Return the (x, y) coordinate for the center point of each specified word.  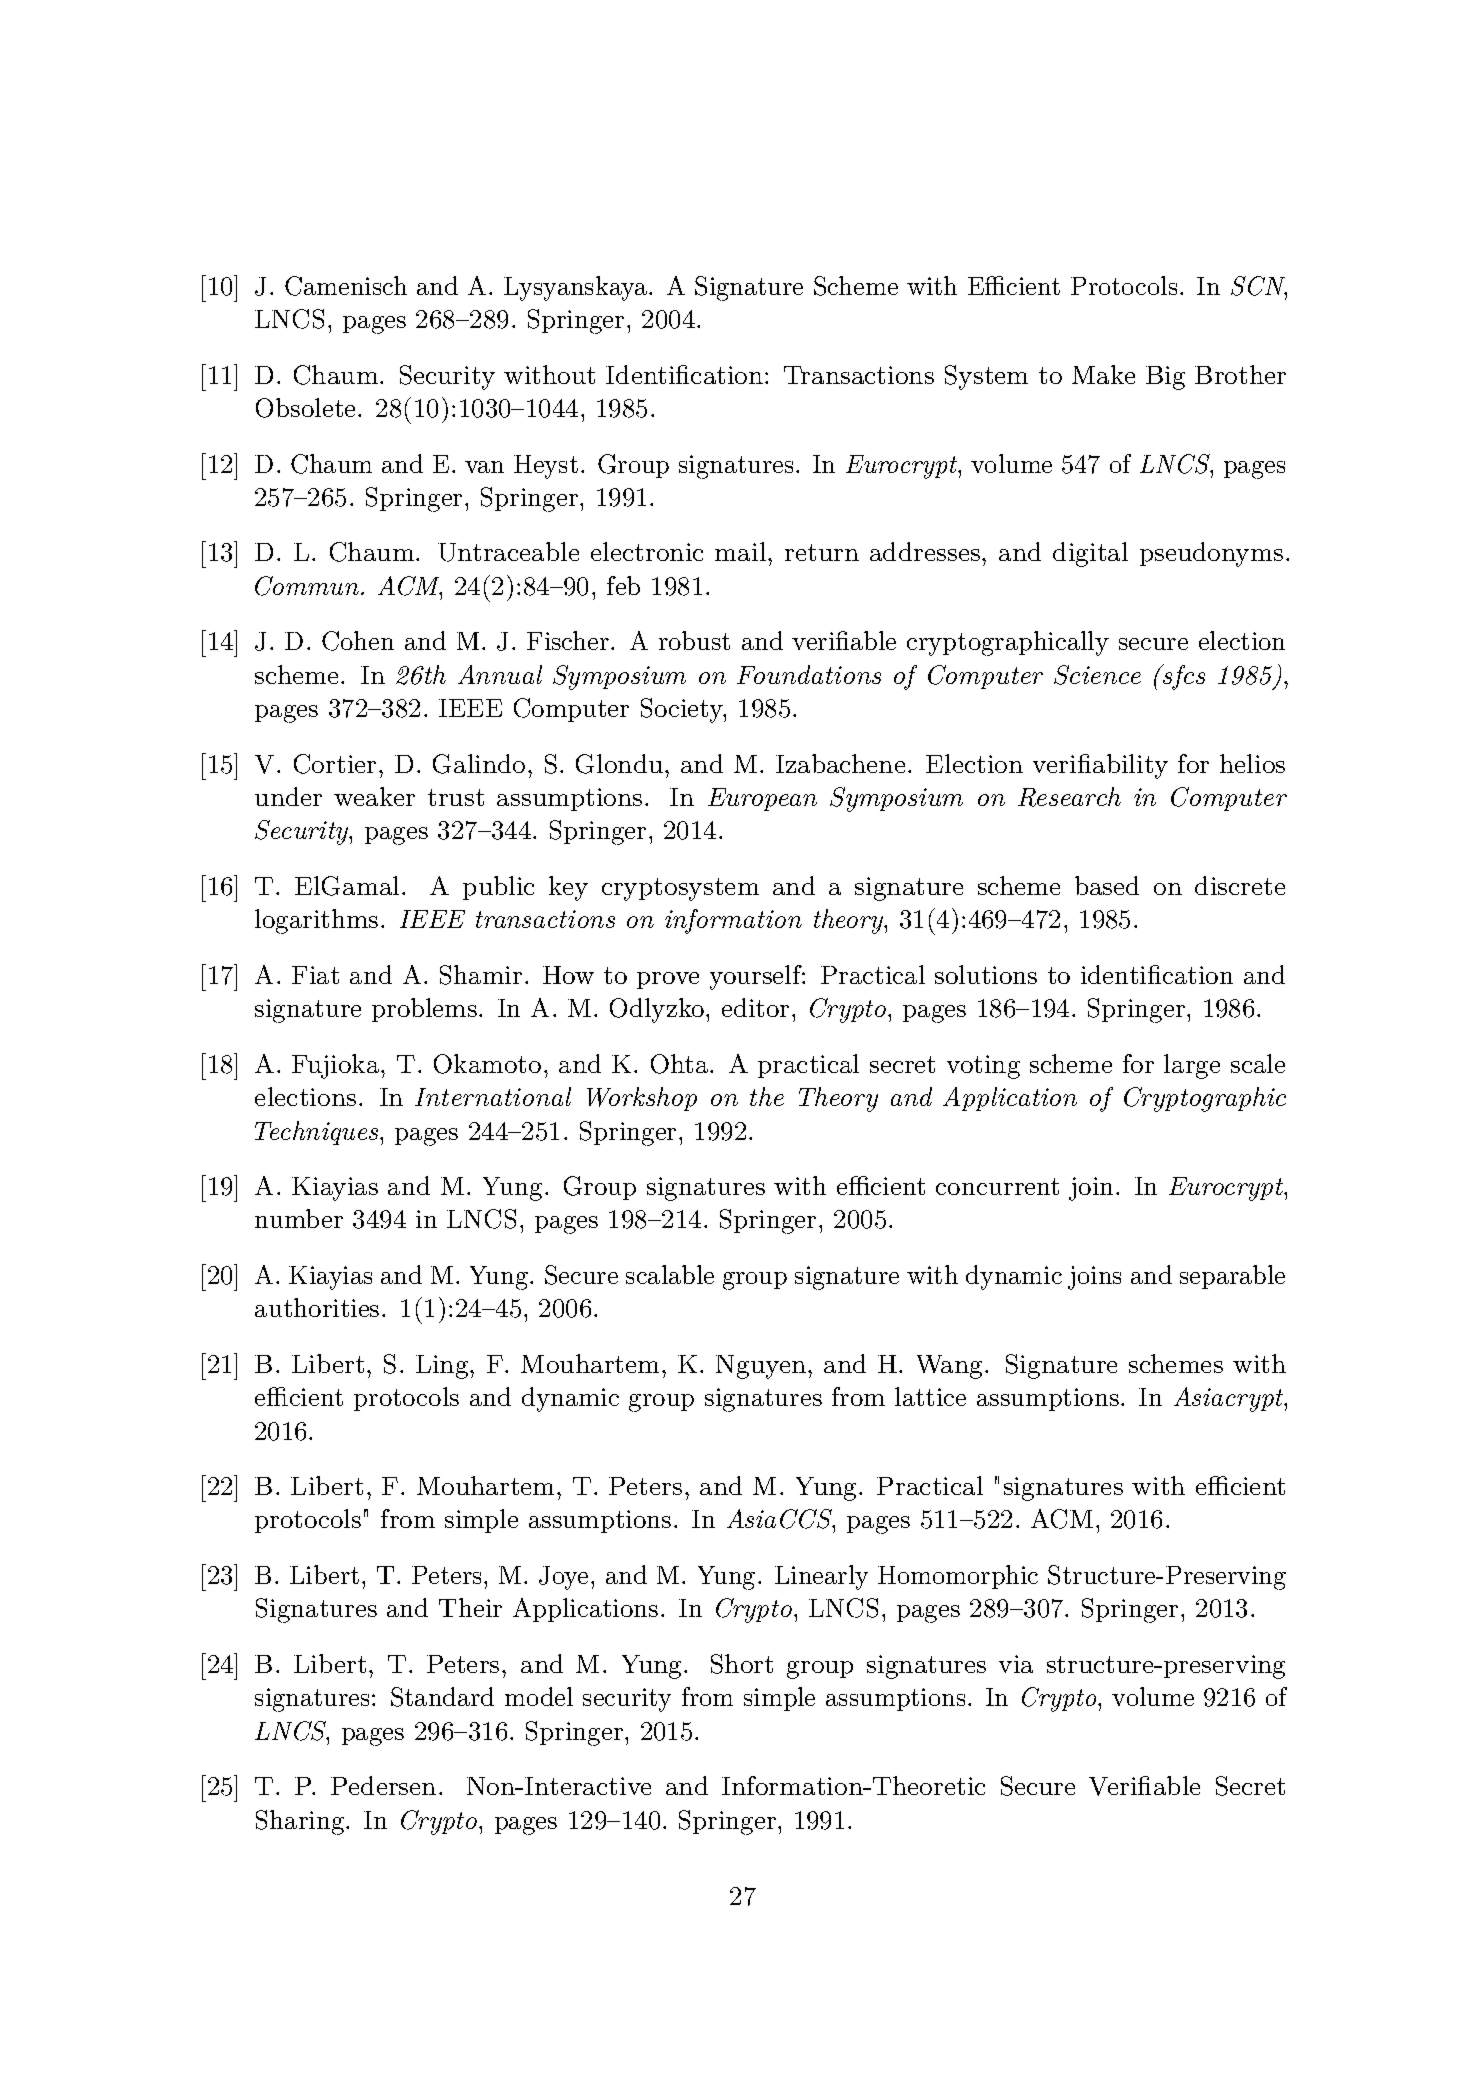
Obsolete (305, 408)
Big (1165, 378)
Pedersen (383, 1785)
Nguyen (762, 1367)
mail (742, 551)
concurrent (997, 1186)
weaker (374, 796)
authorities (317, 1307)
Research (1069, 797)
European (762, 799)
